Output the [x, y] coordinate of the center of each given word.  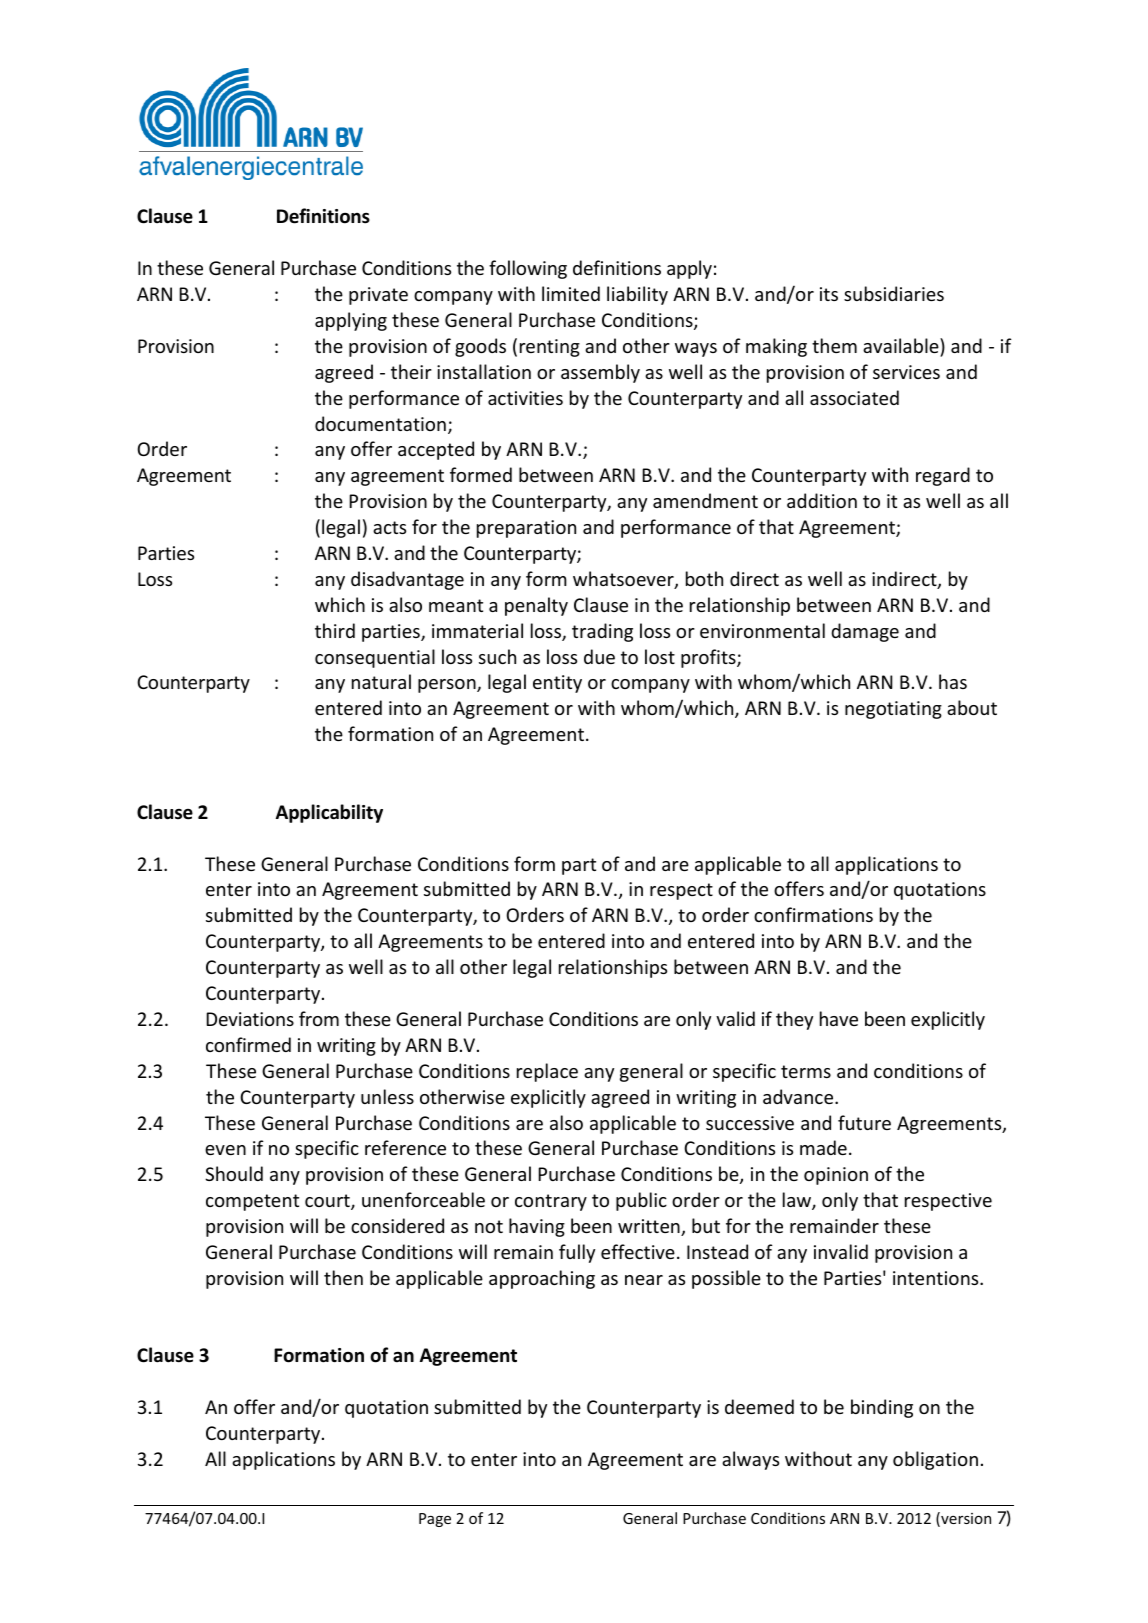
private [378, 296]
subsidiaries [894, 293]
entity [557, 684]
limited [571, 293]
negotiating [893, 710]
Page [435, 1520]
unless [387, 1096]
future [864, 1122]
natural [381, 681]
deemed [759, 1406]
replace [547, 1072]
